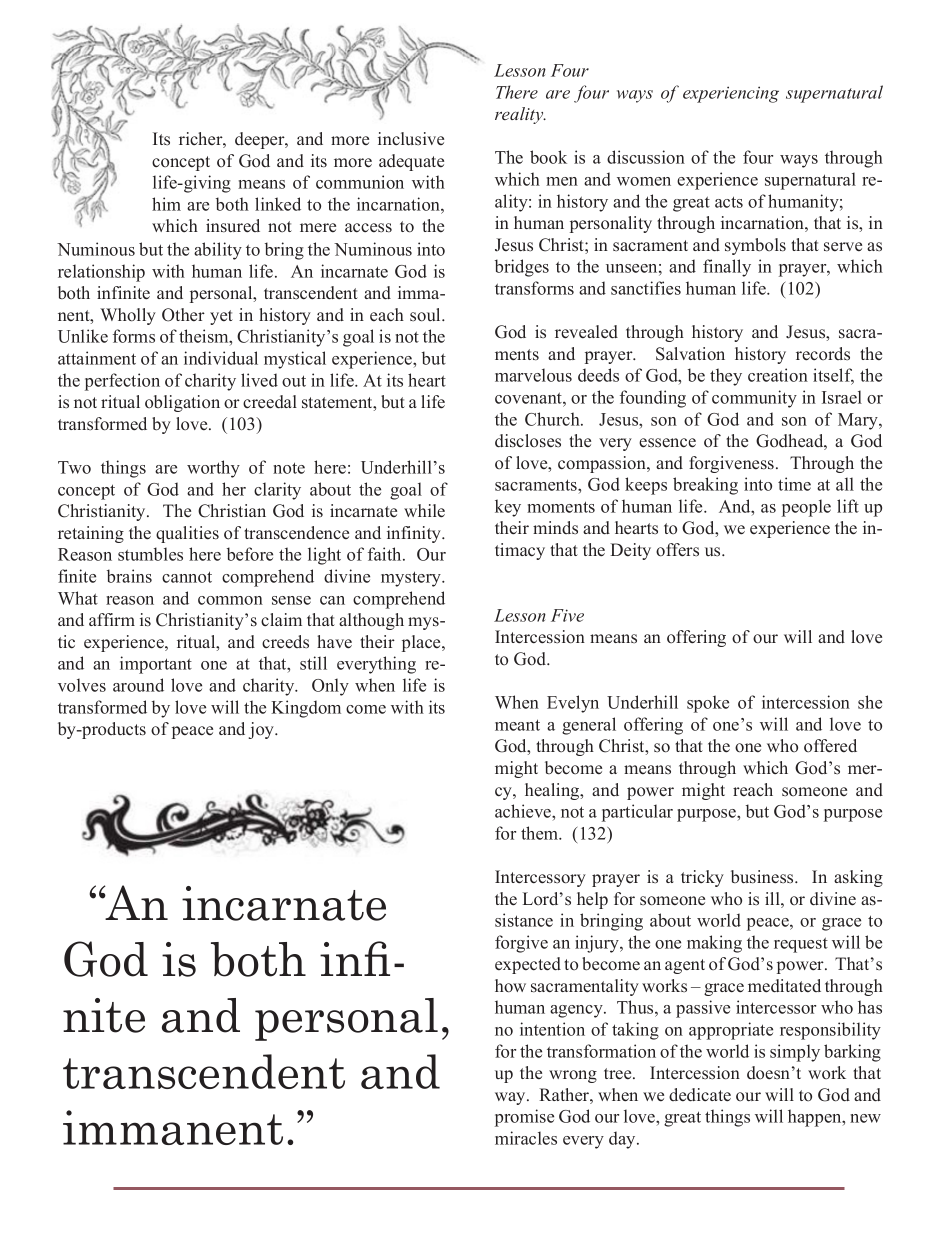 This screenshot has width=952, height=1233. What do you see at coordinates (677, 550) in the screenshot?
I see `offers` at bounding box center [677, 550].
